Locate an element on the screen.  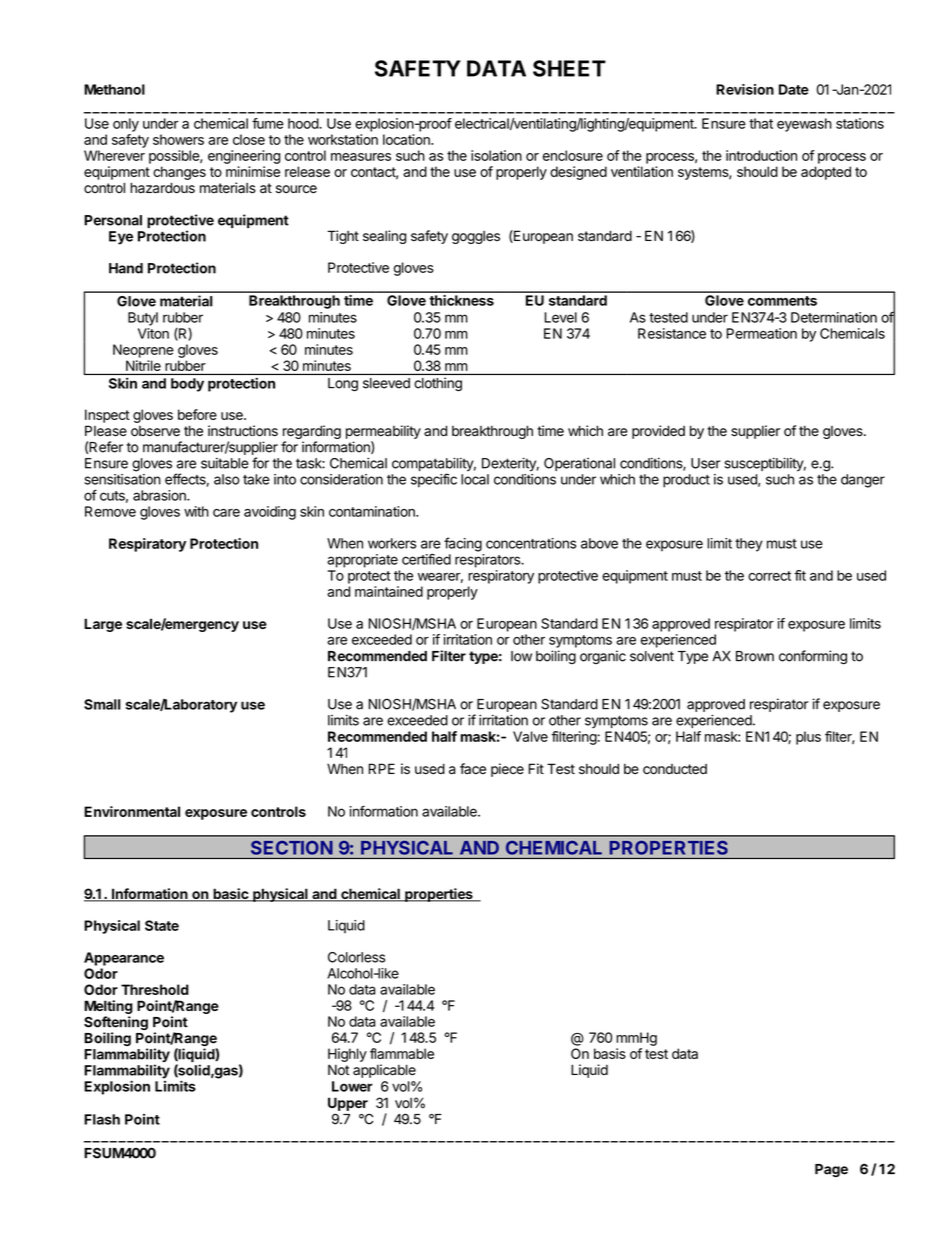
plus is located at coordinates (808, 738).
